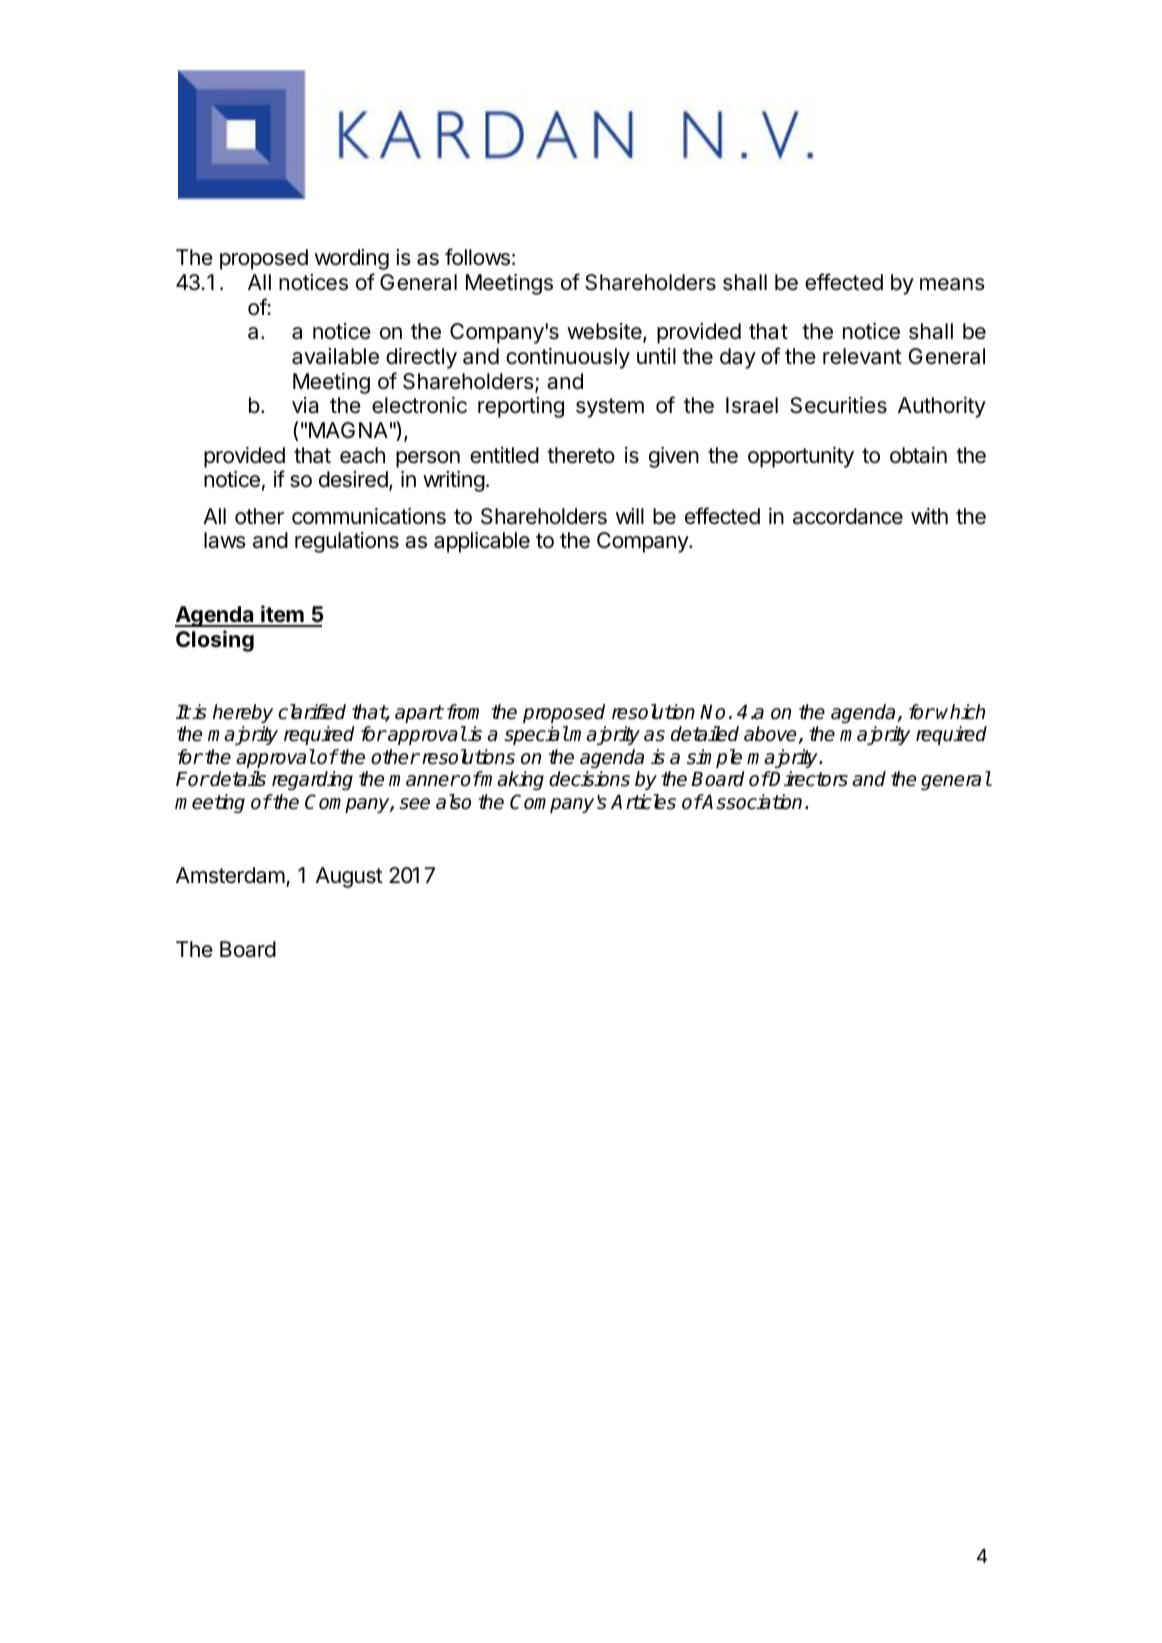  I want to click on means, so click(952, 284).
